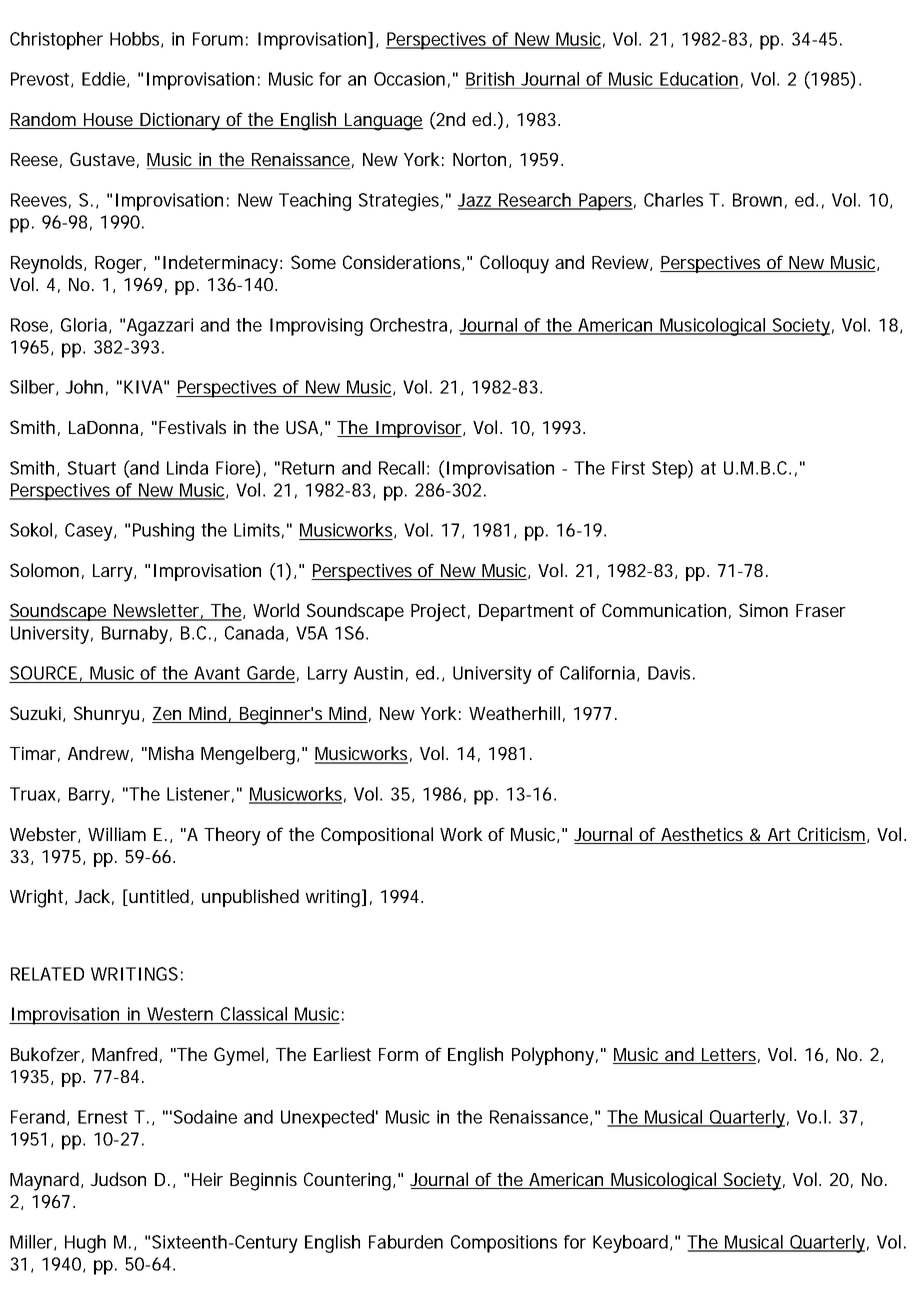 The width and height of the document is (924, 1308). I want to click on Education, so click(699, 79).
